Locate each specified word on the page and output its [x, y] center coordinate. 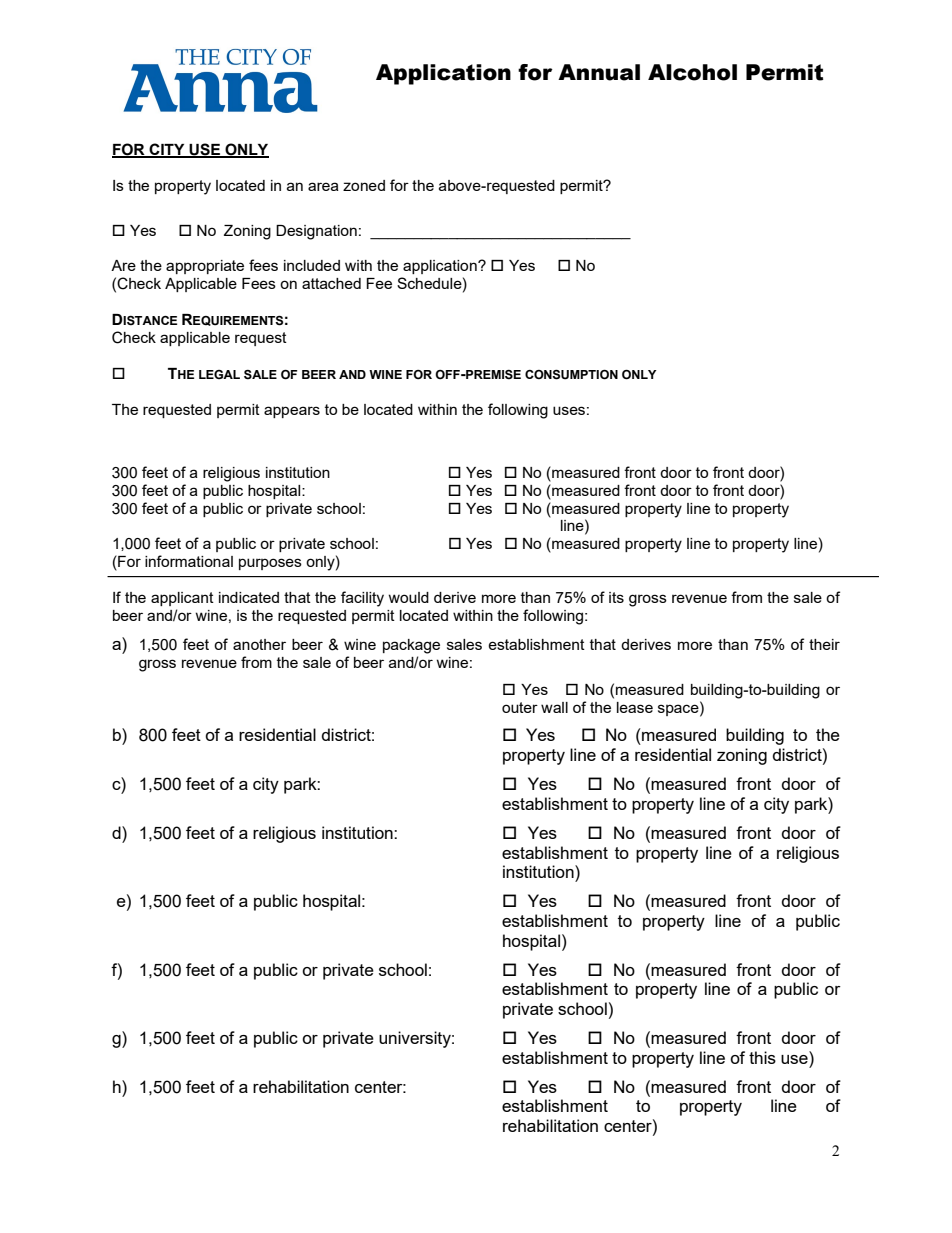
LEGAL [219, 374]
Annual [599, 72]
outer [520, 707]
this [762, 1057]
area [323, 186]
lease [635, 707]
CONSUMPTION [571, 375]
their [824, 644]
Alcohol [692, 72]
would [408, 597]
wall [554, 707]
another [259, 644]
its [616, 597]
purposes [270, 564]
